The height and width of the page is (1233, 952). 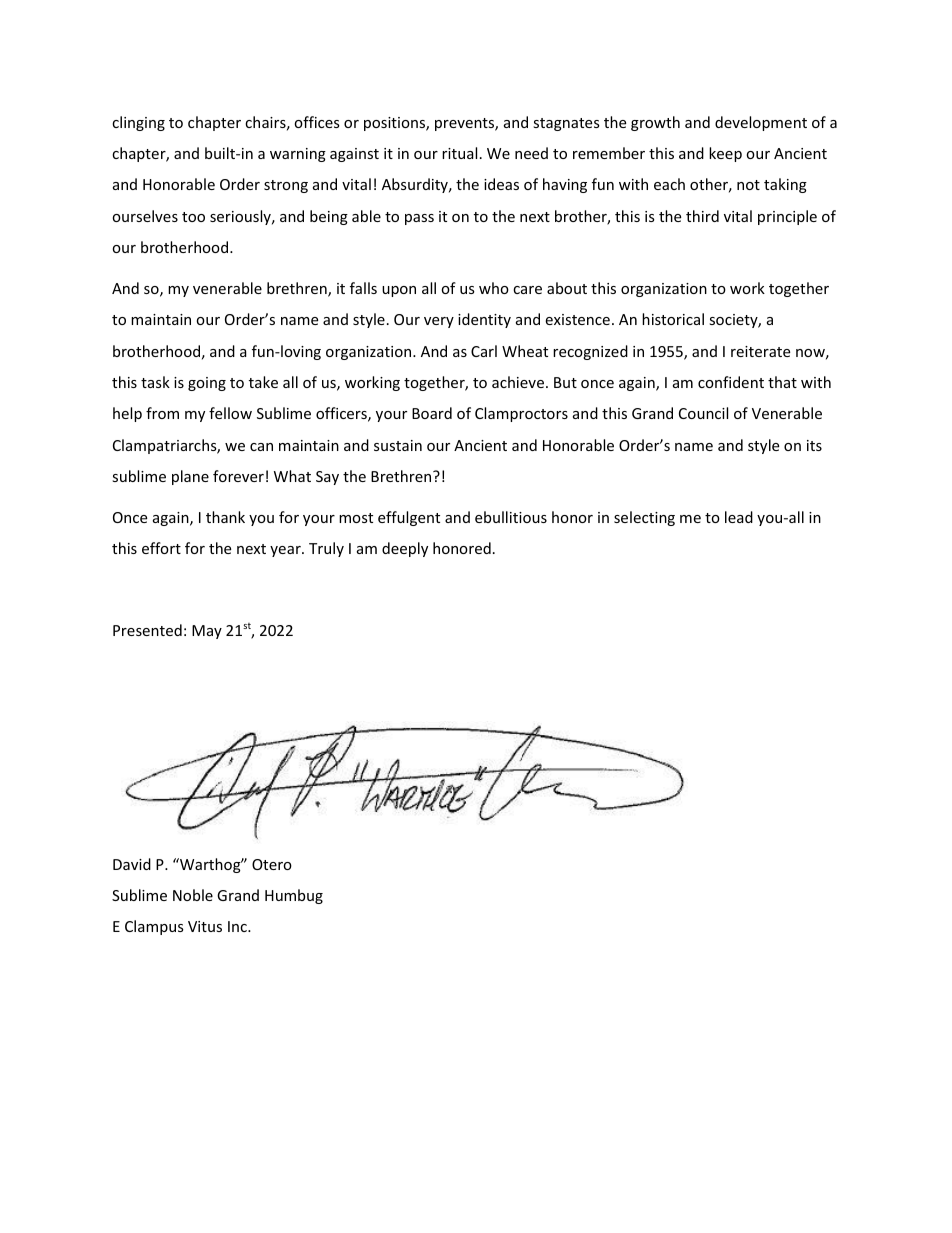 I want to click on confident, so click(x=731, y=382).
